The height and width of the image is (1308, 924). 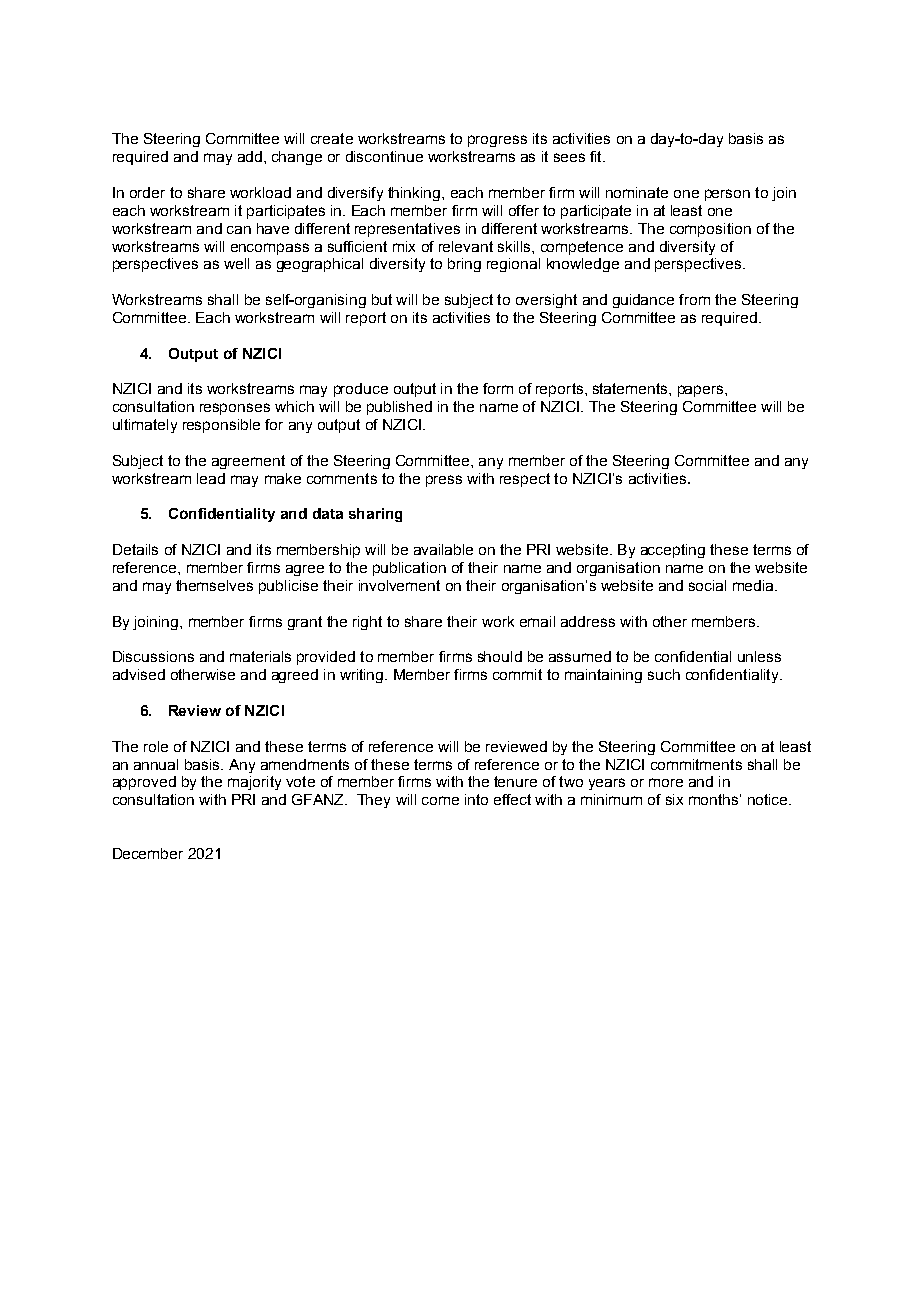 I want to click on involvement, so click(x=399, y=585).
